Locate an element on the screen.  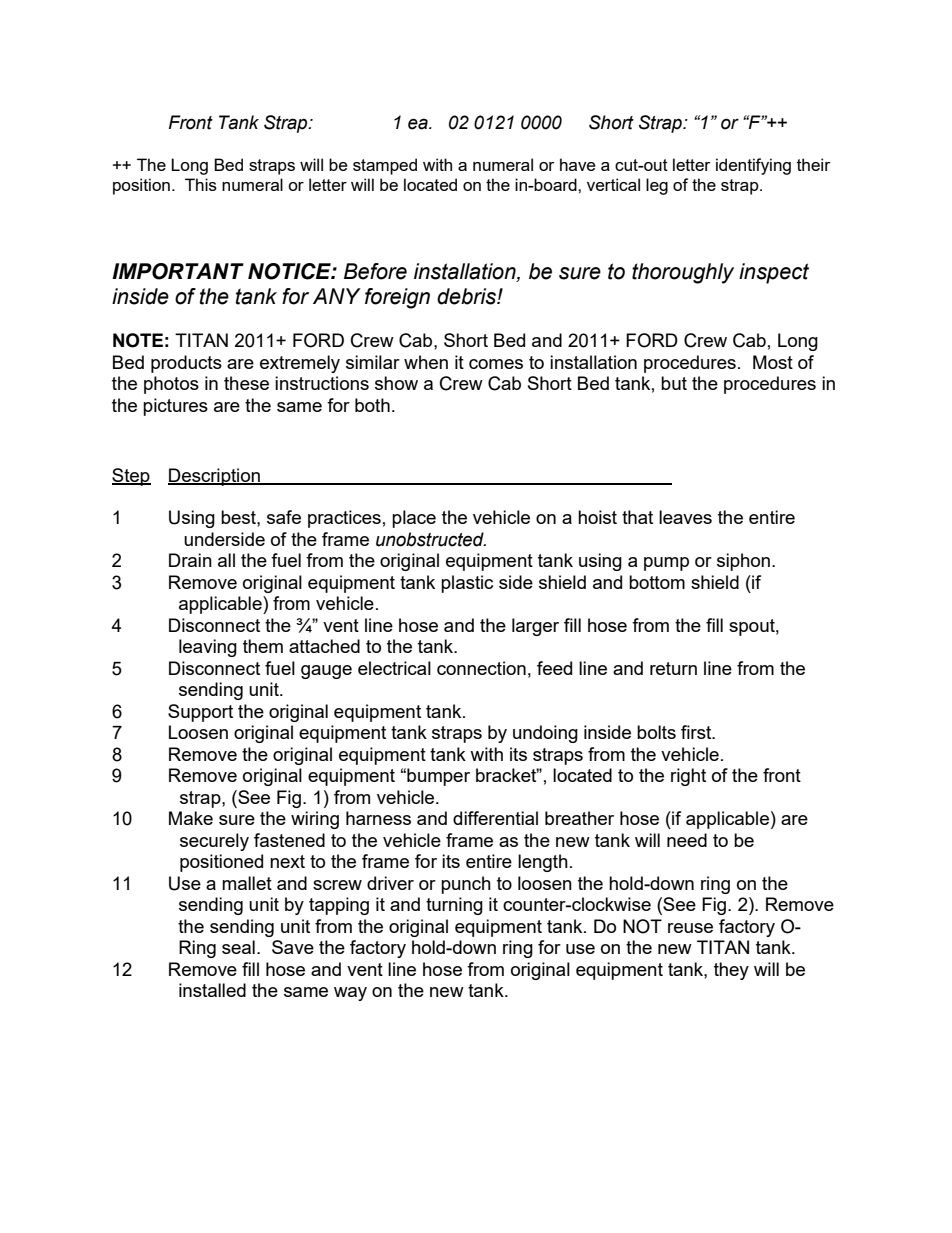
This is located at coordinates (201, 184).
